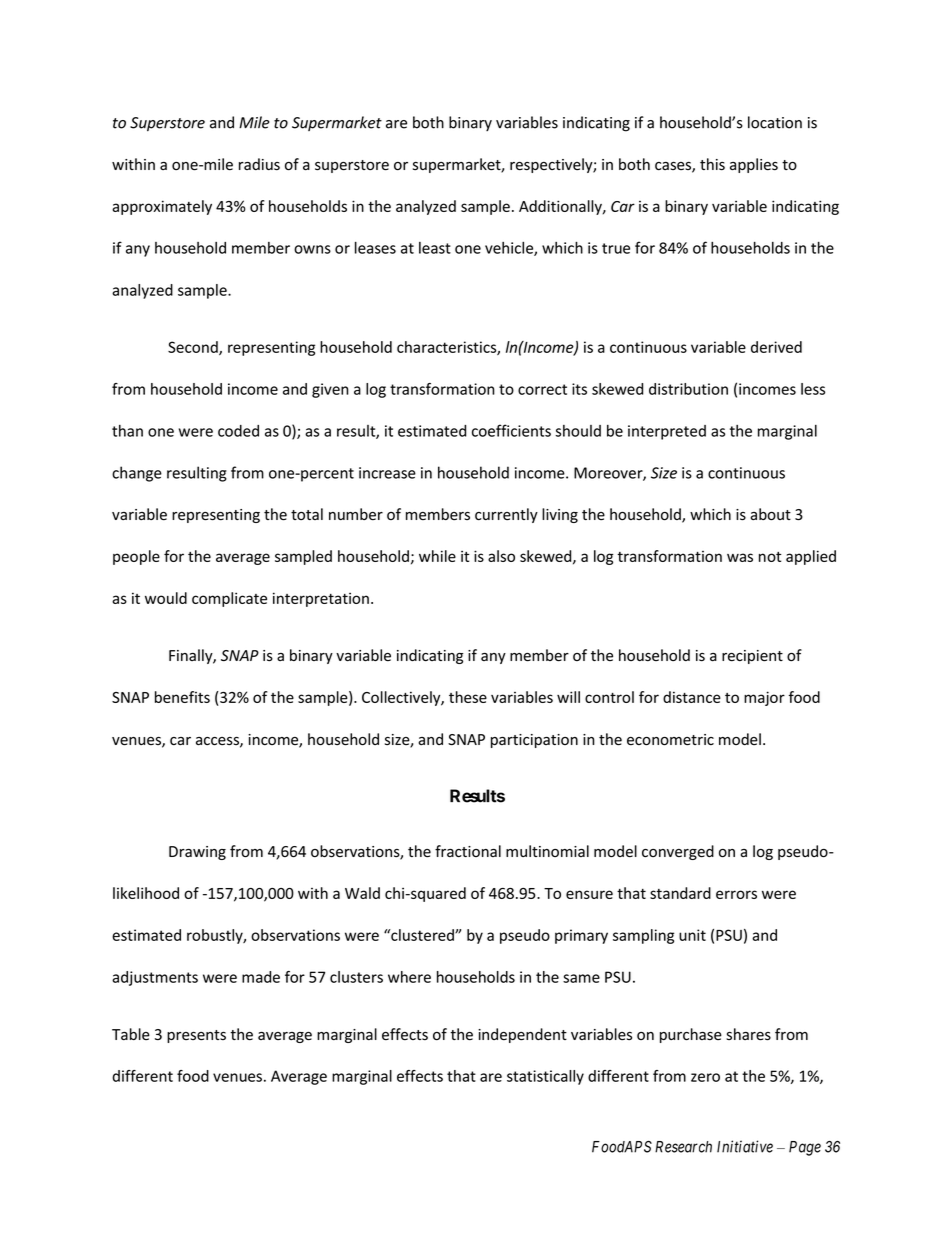  I want to click on statistically, so click(545, 1077).
